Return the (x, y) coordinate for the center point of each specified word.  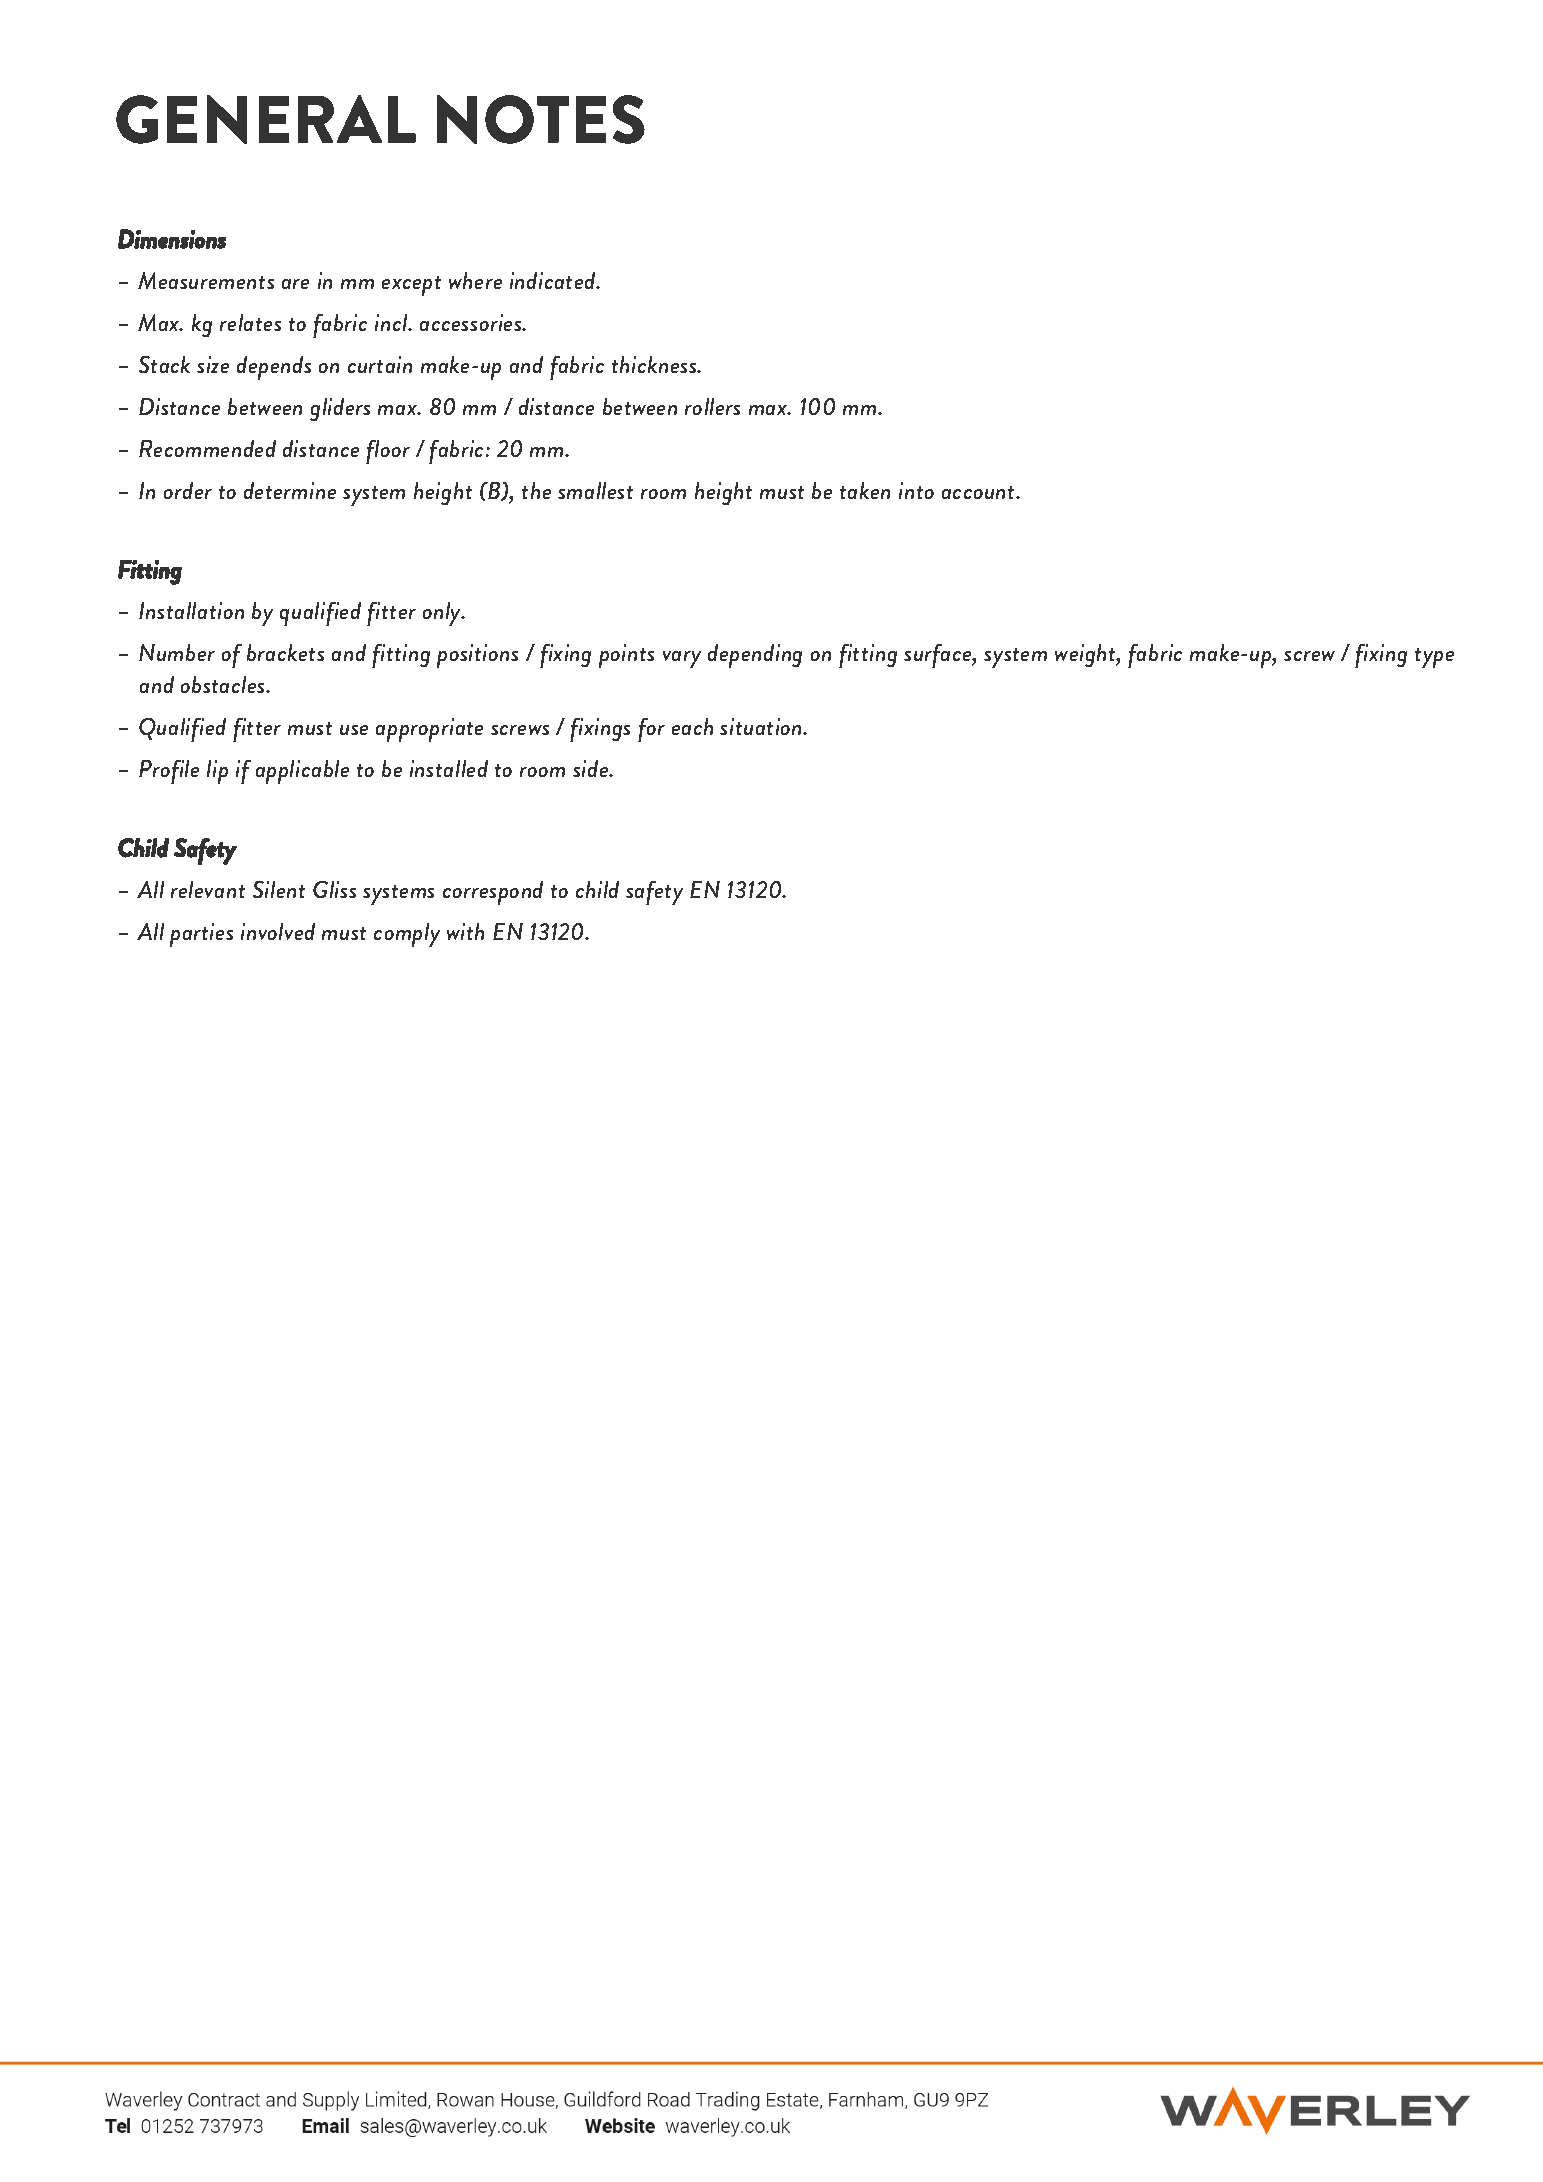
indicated (554, 280)
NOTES (541, 119)
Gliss (334, 889)
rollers (712, 406)
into (916, 490)
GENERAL (266, 119)
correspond (493, 893)
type (1434, 658)
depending (755, 656)
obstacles (224, 684)
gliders (340, 409)
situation (762, 726)
